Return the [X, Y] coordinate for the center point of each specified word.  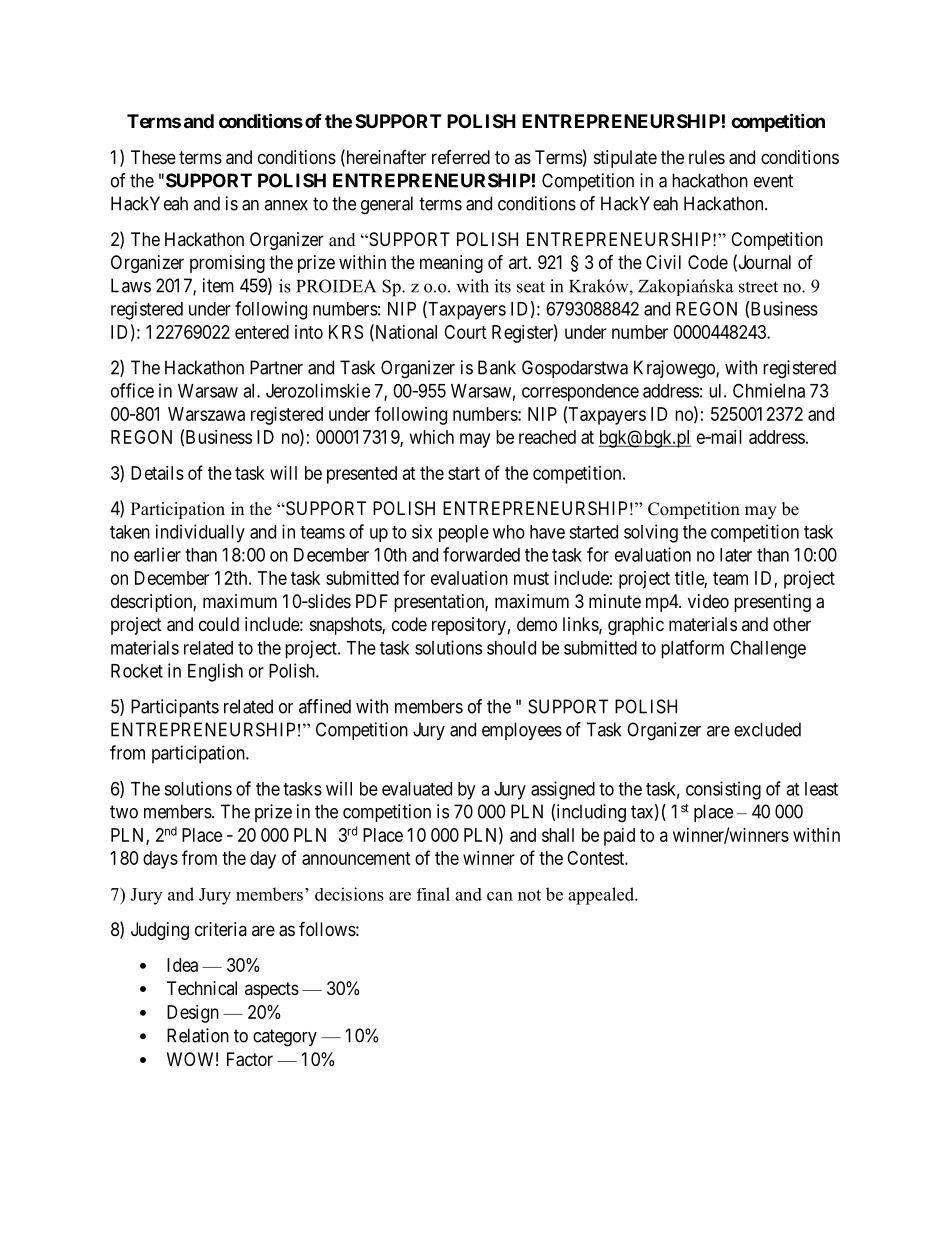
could [219, 624]
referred [461, 157]
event [773, 181]
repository [469, 626]
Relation [198, 1035]
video [708, 601]
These [153, 157]
